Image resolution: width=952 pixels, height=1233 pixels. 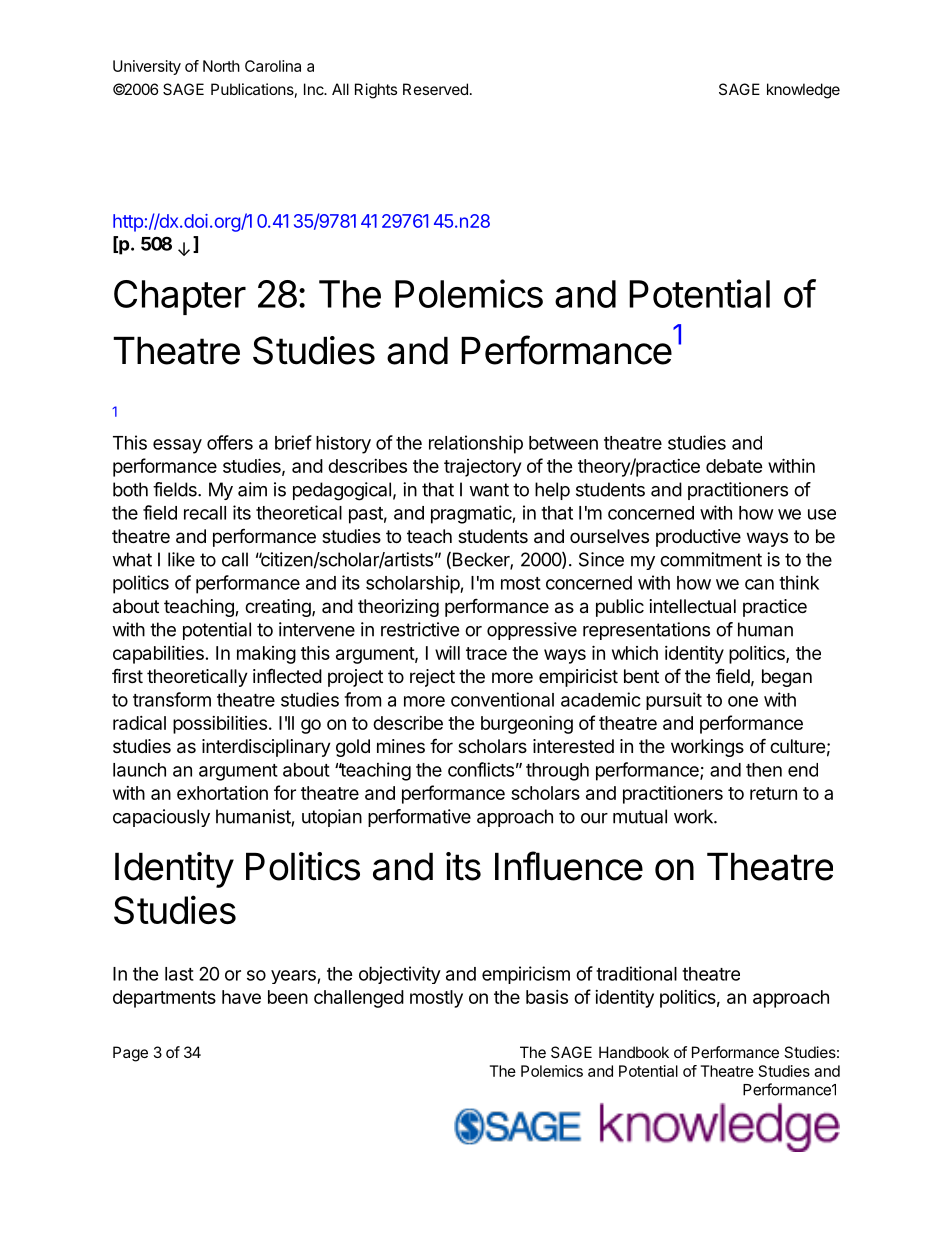 I want to click on commitment, so click(x=711, y=559).
